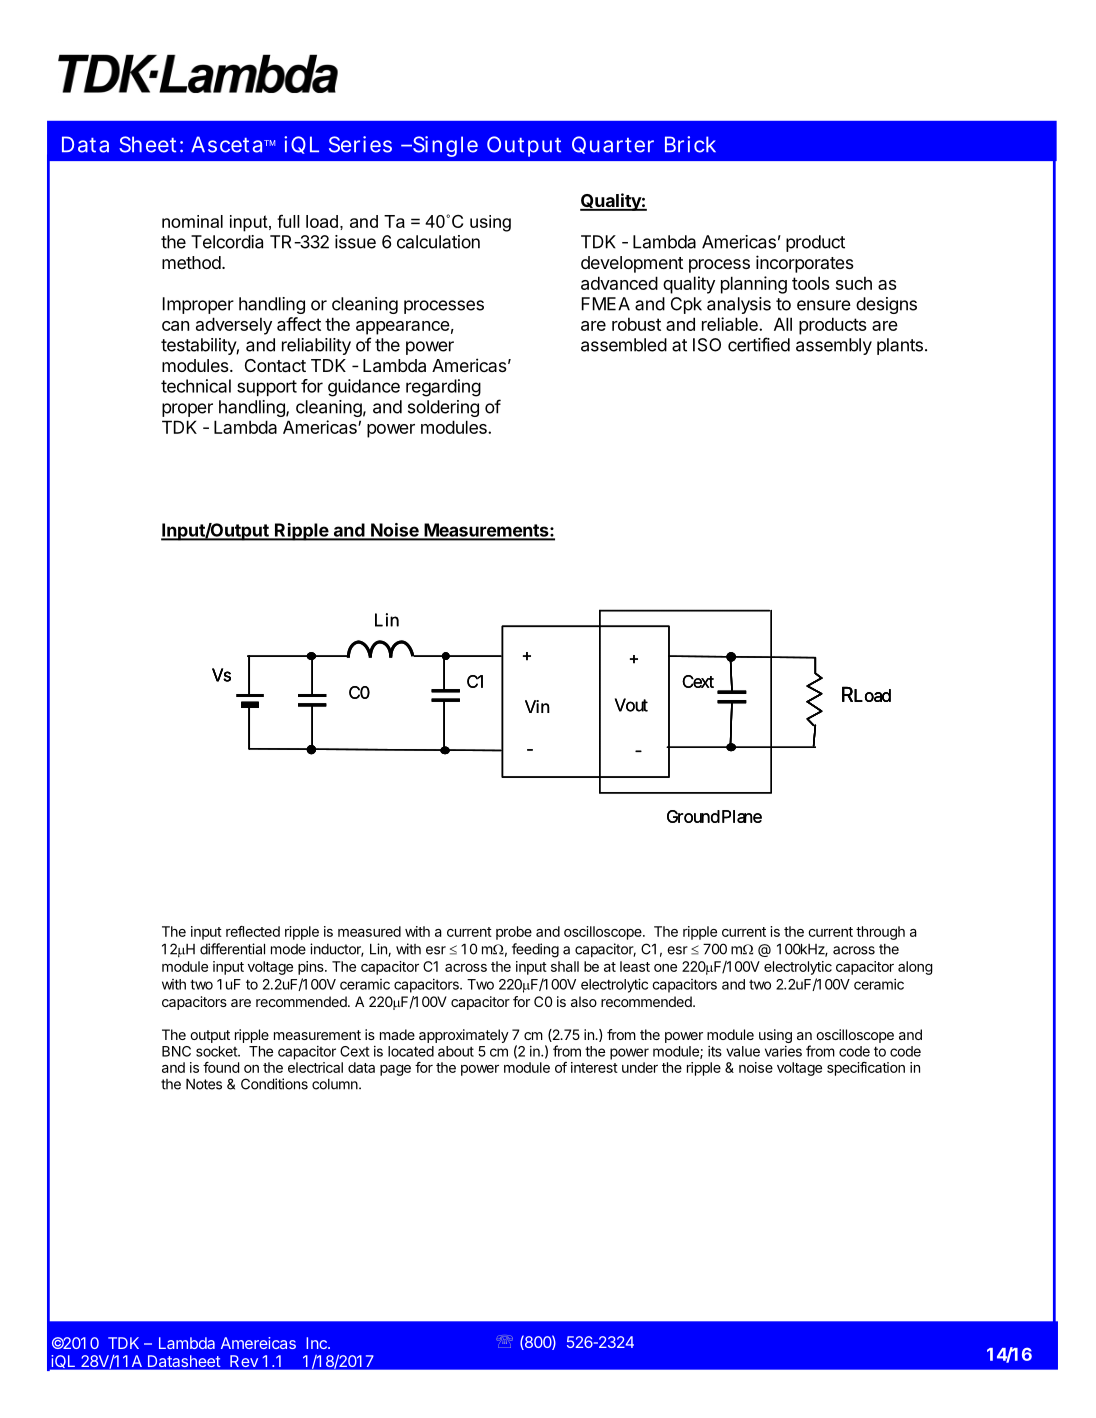 The height and width of the screenshot is (1418, 1096). Describe the element at coordinates (900, 346) in the screenshot. I see `plants` at that location.
